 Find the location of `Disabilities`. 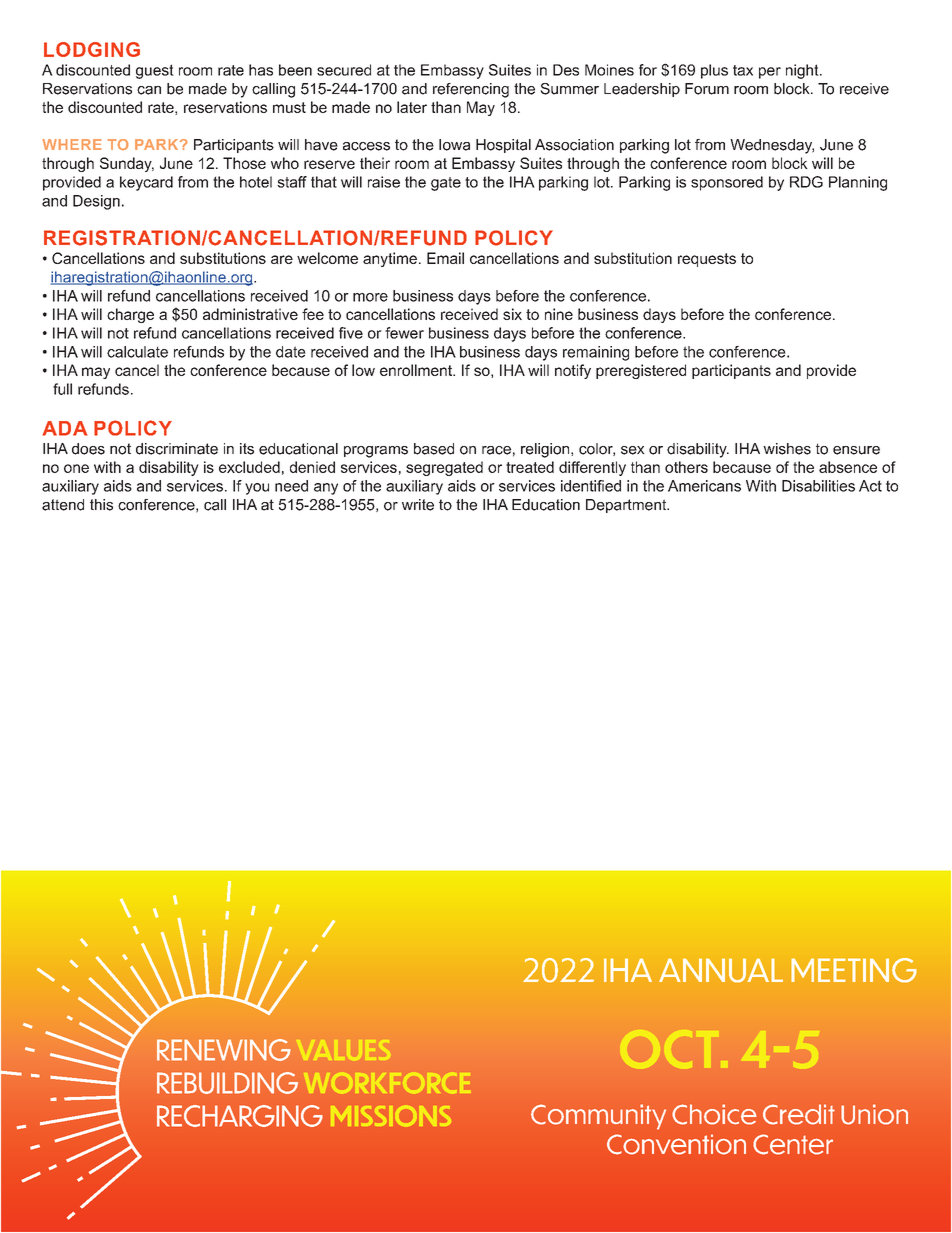

Disabilities is located at coordinates (818, 486).
